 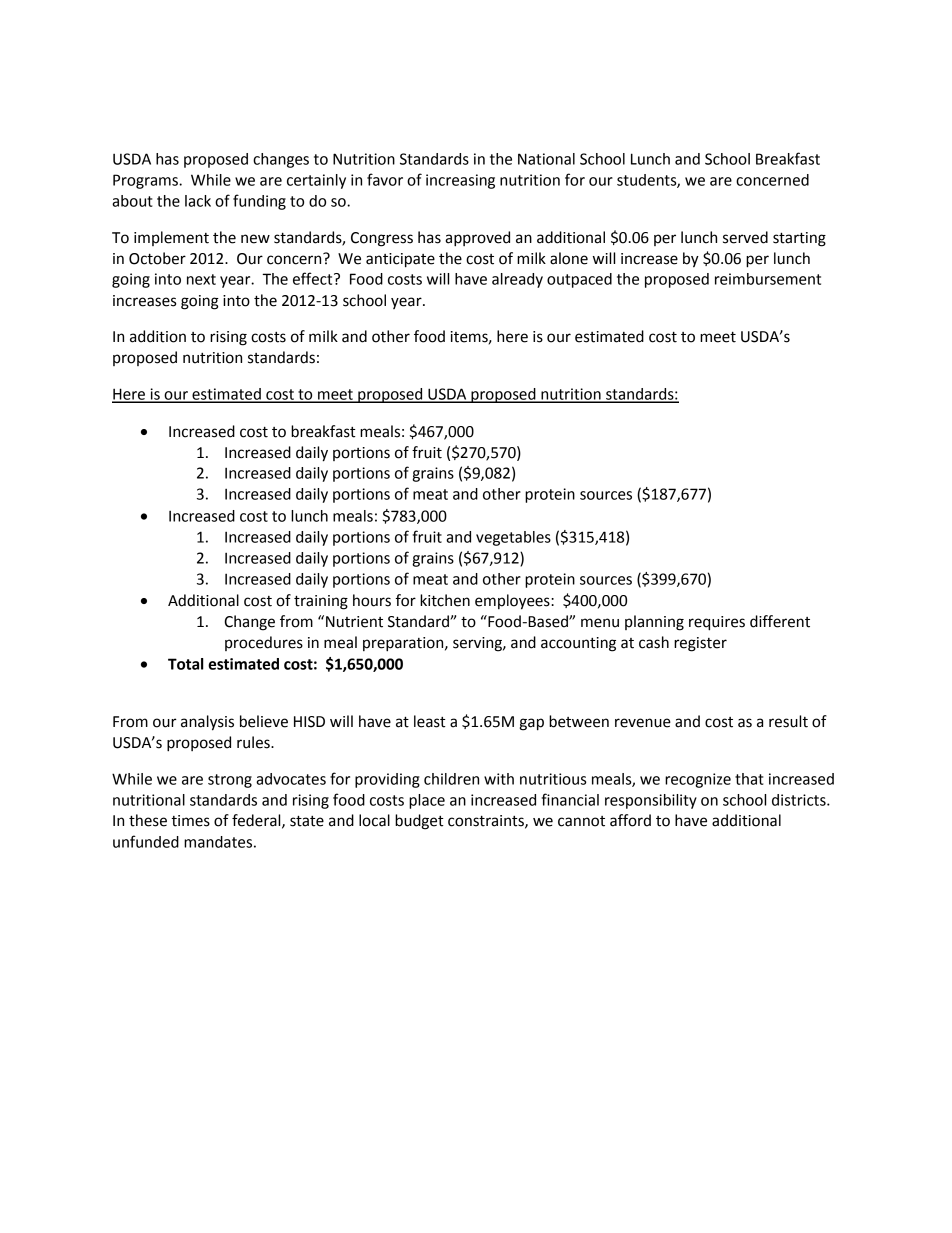 What do you see at coordinates (419, 822) in the screenshot?
I see `budget` at bounding box center [419, 822].
